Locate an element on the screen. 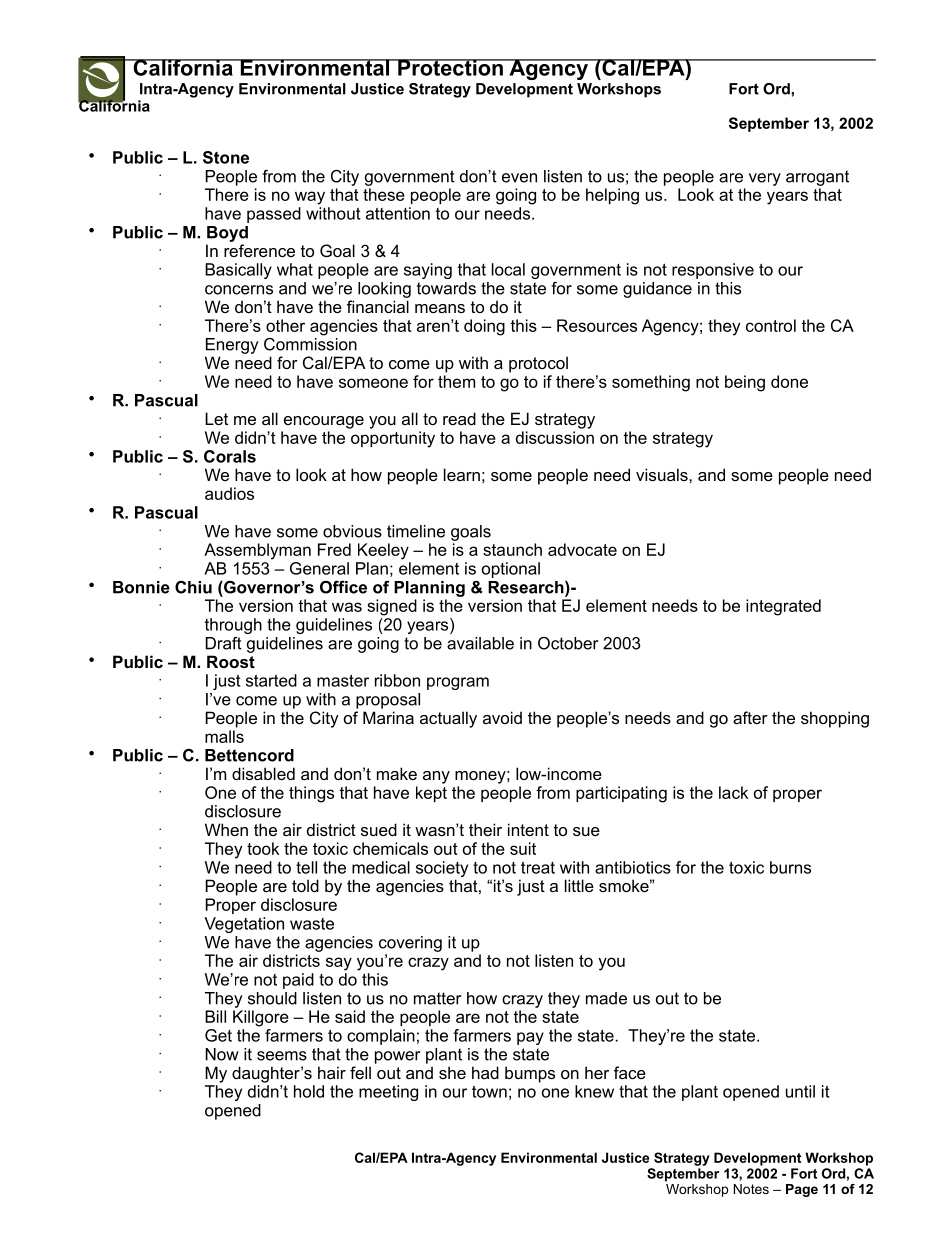 The image size is (952, 1233). them is located at coordinates (456, 381).
